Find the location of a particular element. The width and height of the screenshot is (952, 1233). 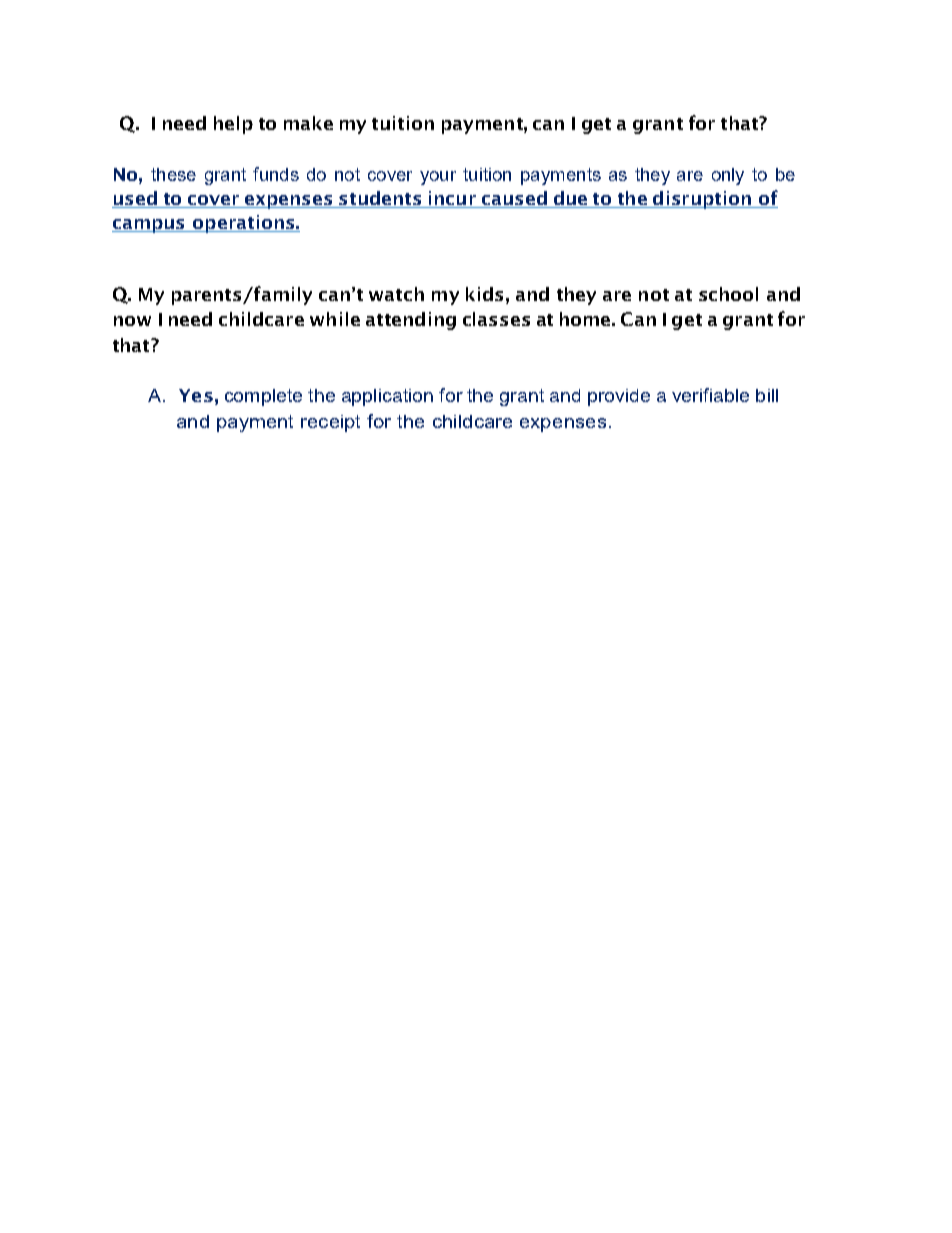

now is located at coordinates (132, 321).
